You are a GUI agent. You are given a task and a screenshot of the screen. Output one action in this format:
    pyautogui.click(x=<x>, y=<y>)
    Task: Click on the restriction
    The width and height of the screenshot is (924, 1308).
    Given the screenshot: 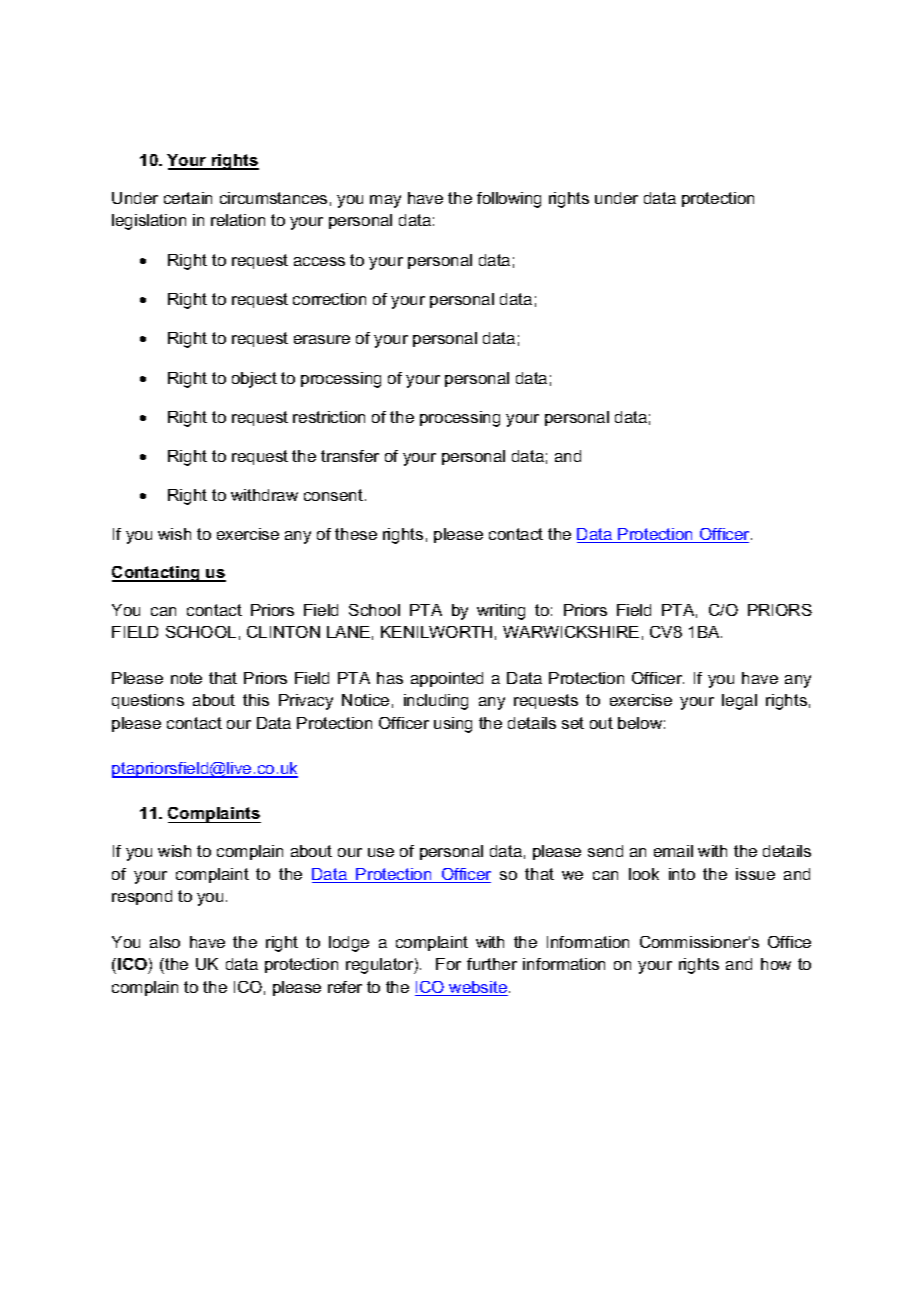 What is the action you would take?
    pyautogui.click(x=329, y=417)
